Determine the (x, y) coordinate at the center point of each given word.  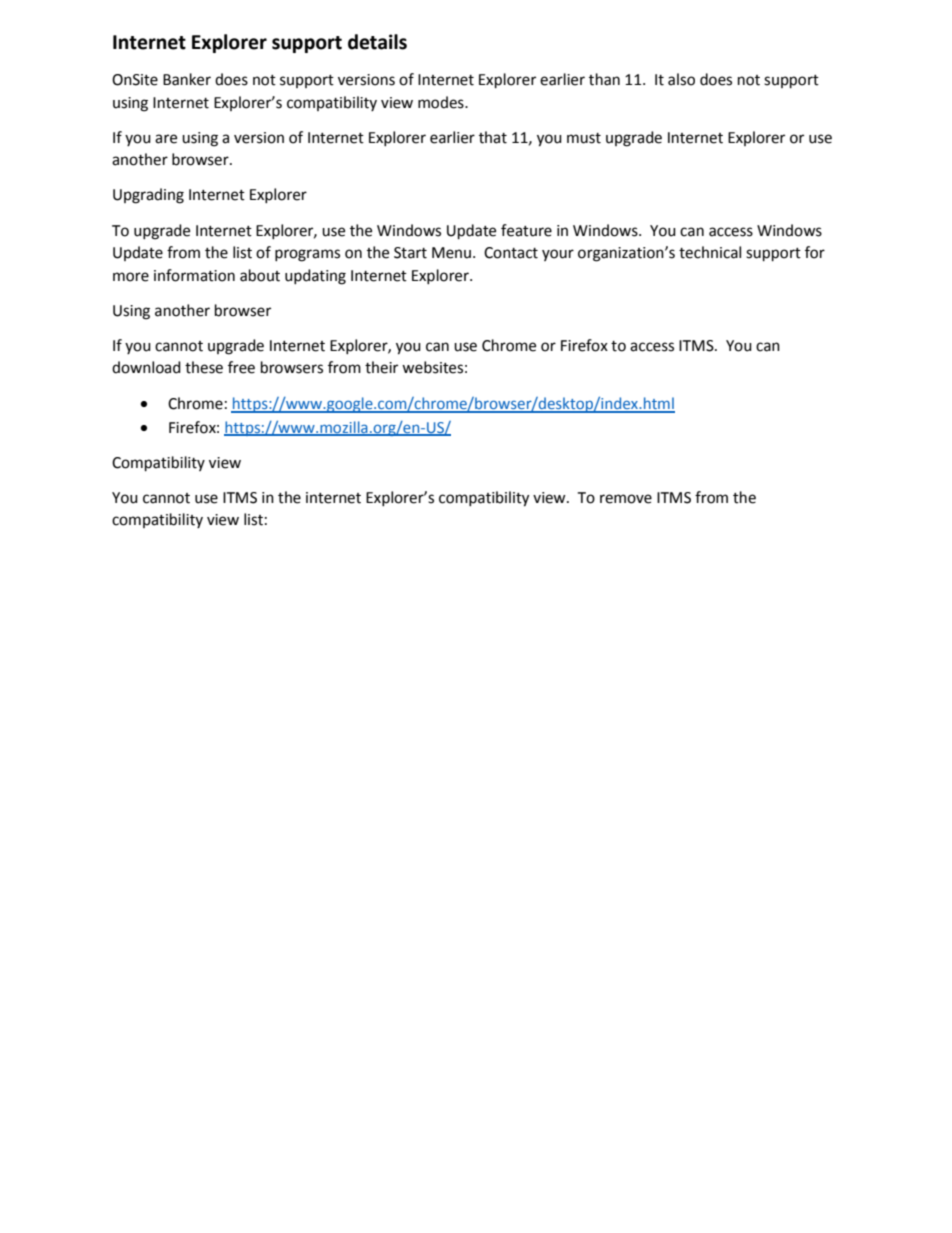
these (204, 367)
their (381, 367)
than (604, 79)
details (377, 42)
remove (626, 499)
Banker (187, 79)
